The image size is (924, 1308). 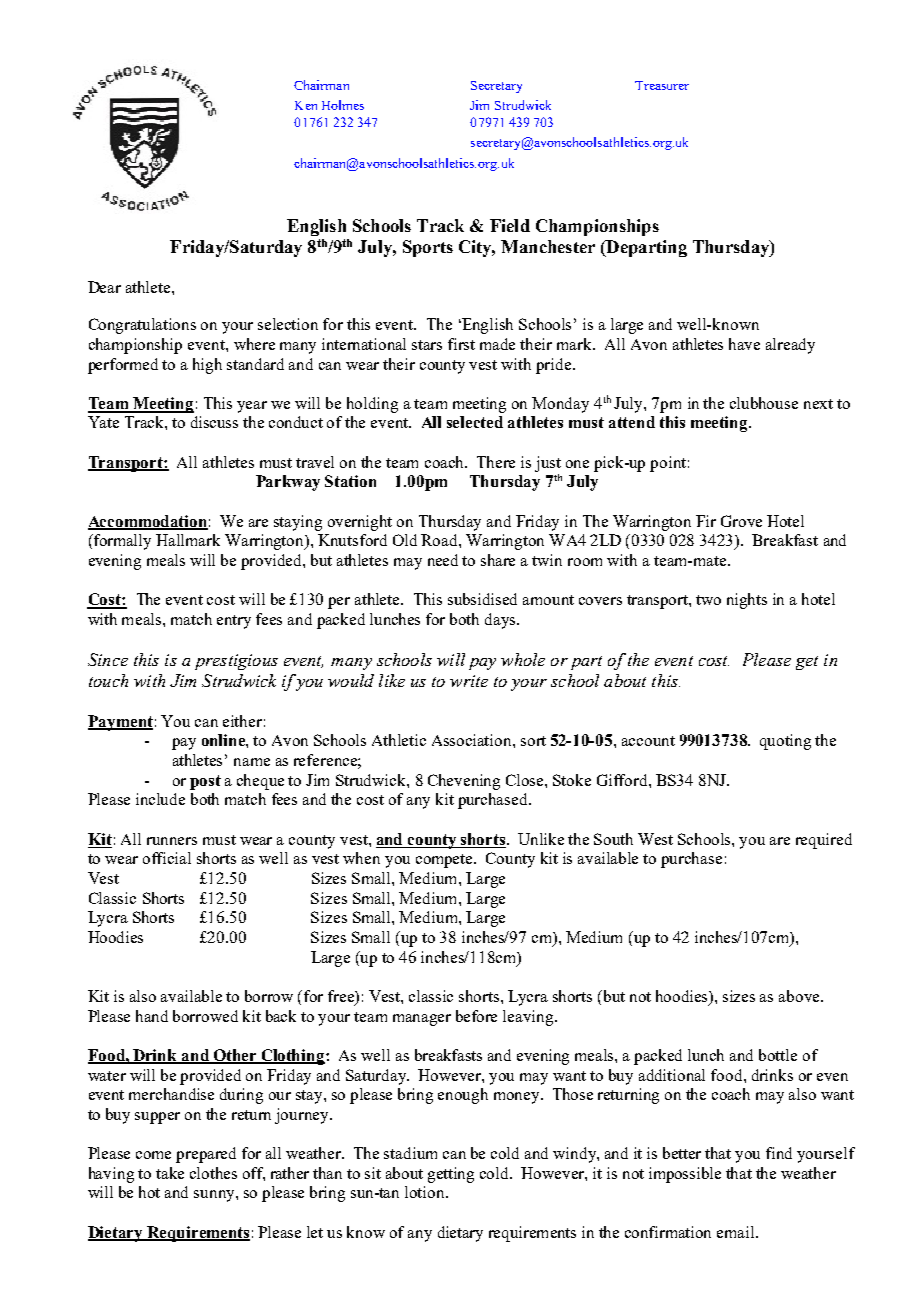 I want to click on Ken, so click(x=306, y=105).
